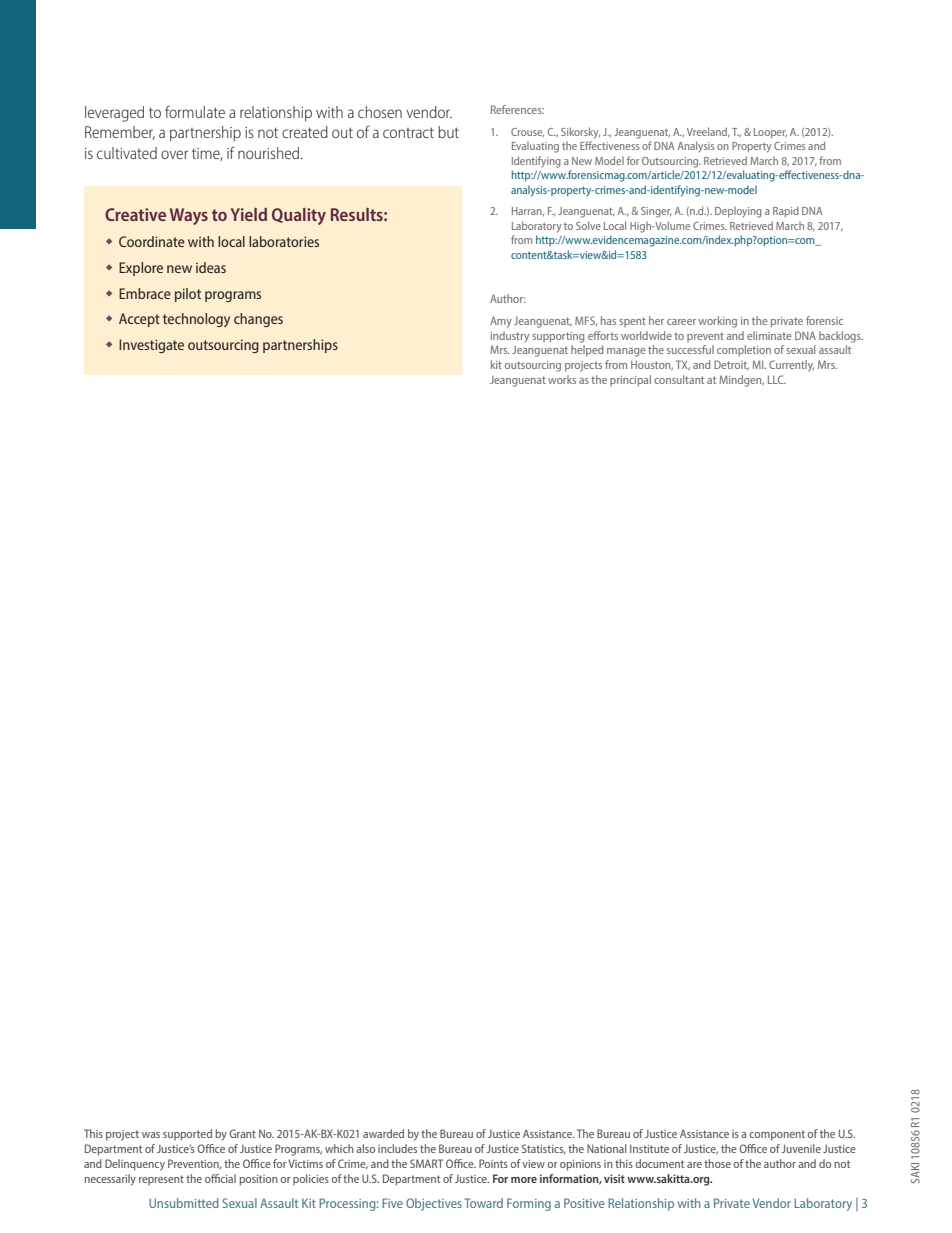 The height and width of the screenshot is (1233, 952). What do you see at coordinates (777, 1135) in the screenshot?
I see `component` at bounding box center [777, 1135].
